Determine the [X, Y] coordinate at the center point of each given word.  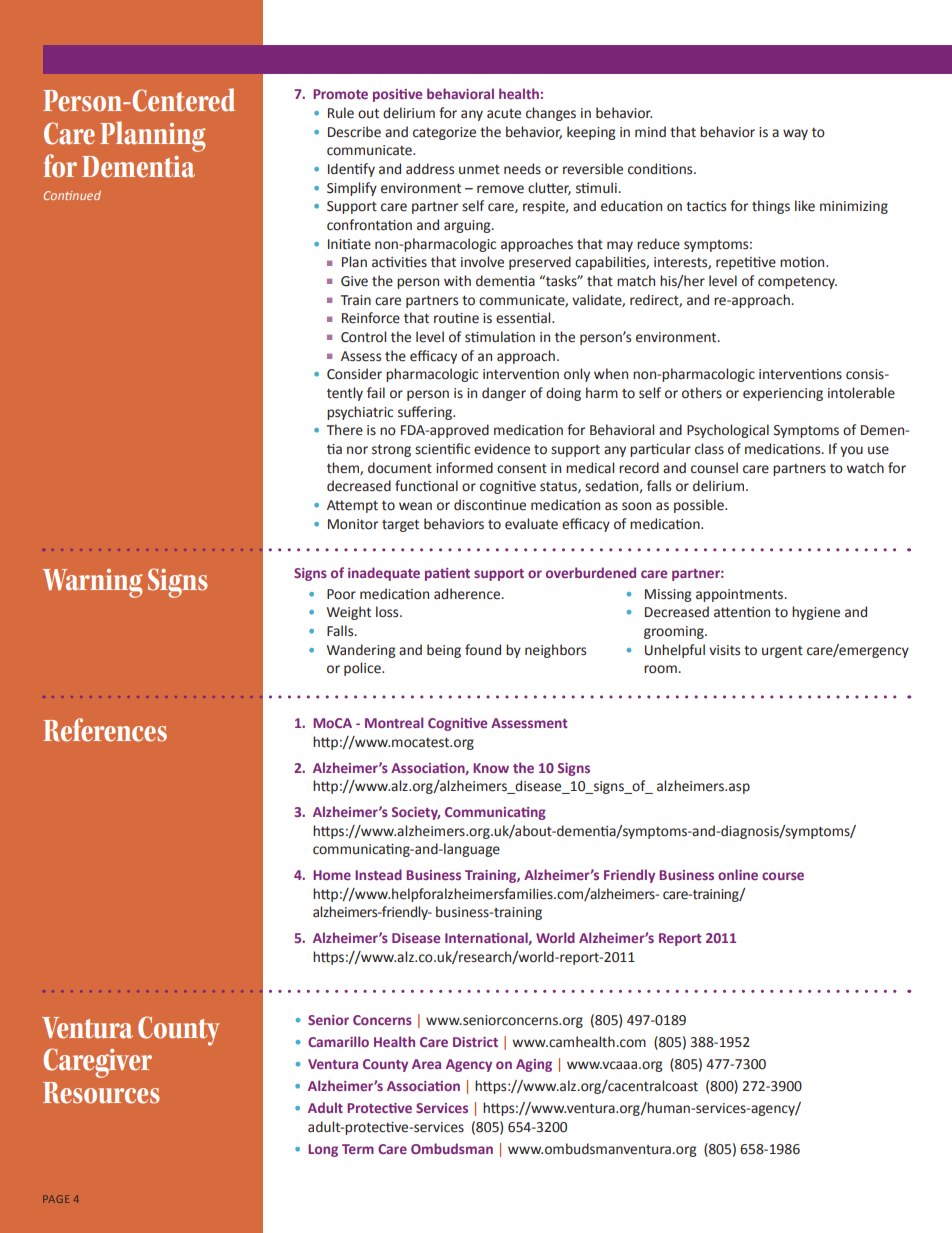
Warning [92, 583]
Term [358, 1149]
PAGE [56, 1199]
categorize [444, 133]
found [483, 650]
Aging [534, 1065]
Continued [72, 195]
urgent [782, 652]
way [795, 134]
